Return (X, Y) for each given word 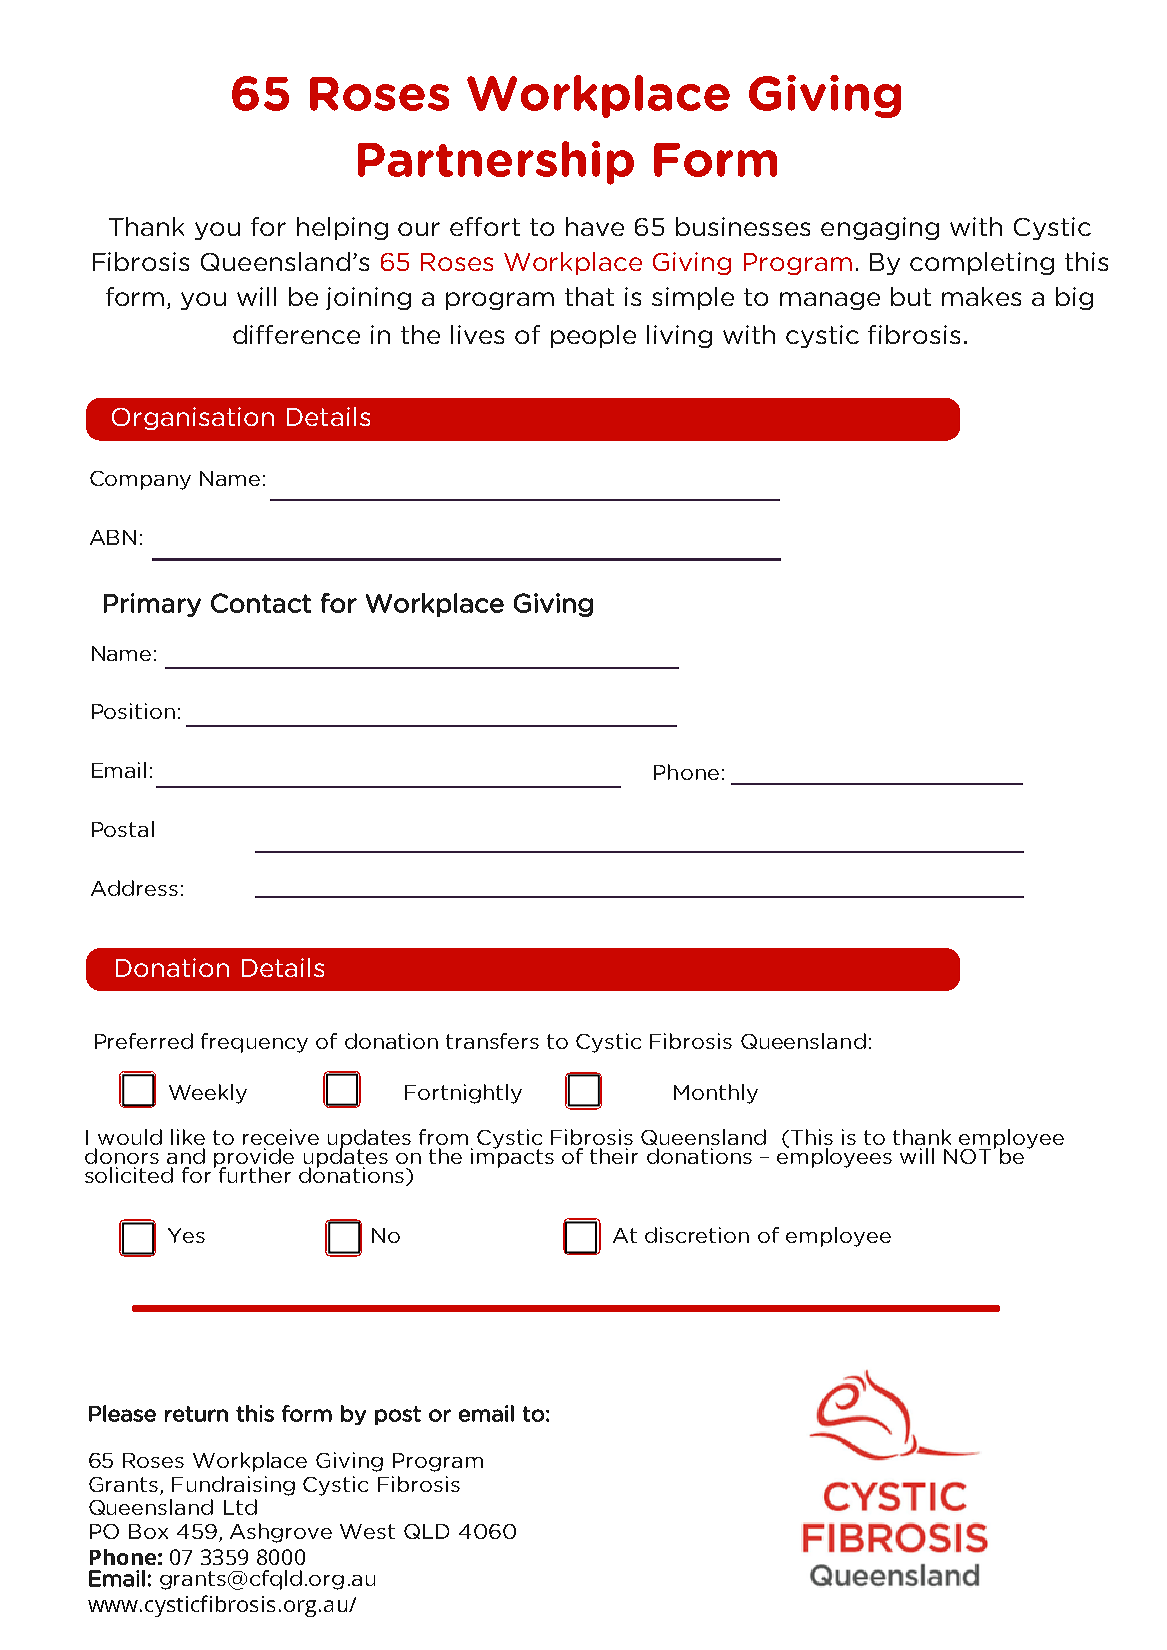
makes (981, 296)
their (614, 1156)
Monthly (716, 1094)
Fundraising (233, 1486)
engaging (880, 228)
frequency (254, 1043)
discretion (697, 1235)
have (595, 226)
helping (342, 228)
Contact (261, 603)
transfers (492, 1041)
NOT (967, 1156)
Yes (186, 1235)
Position (133, 711)
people (593, 336)
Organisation (193, 418)
